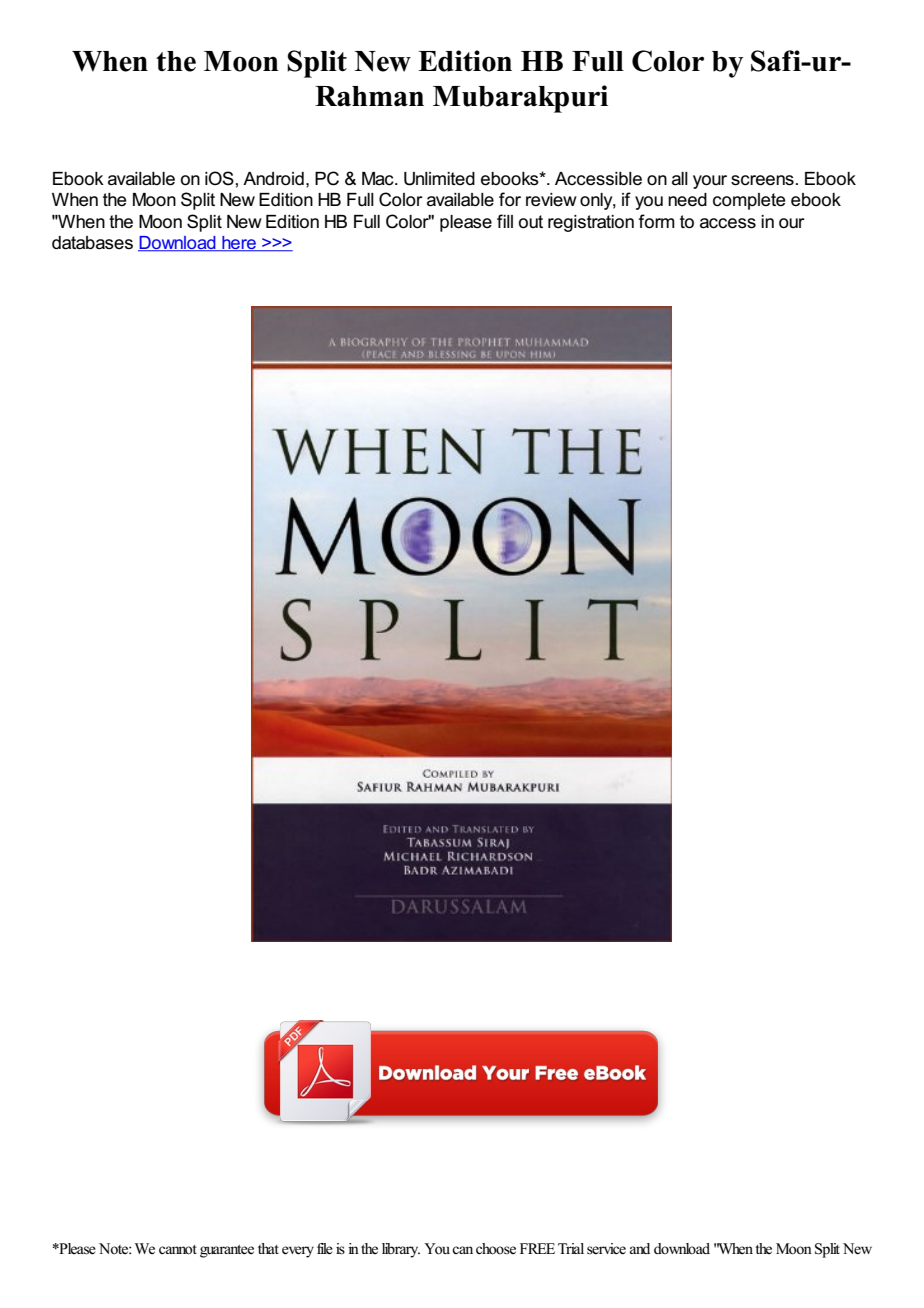 The width and height of the screenshot is (924, 1308). What do you see at coordinates (551, 200) in the screenshot?
I see `review` at bounding box center [551, 200].
